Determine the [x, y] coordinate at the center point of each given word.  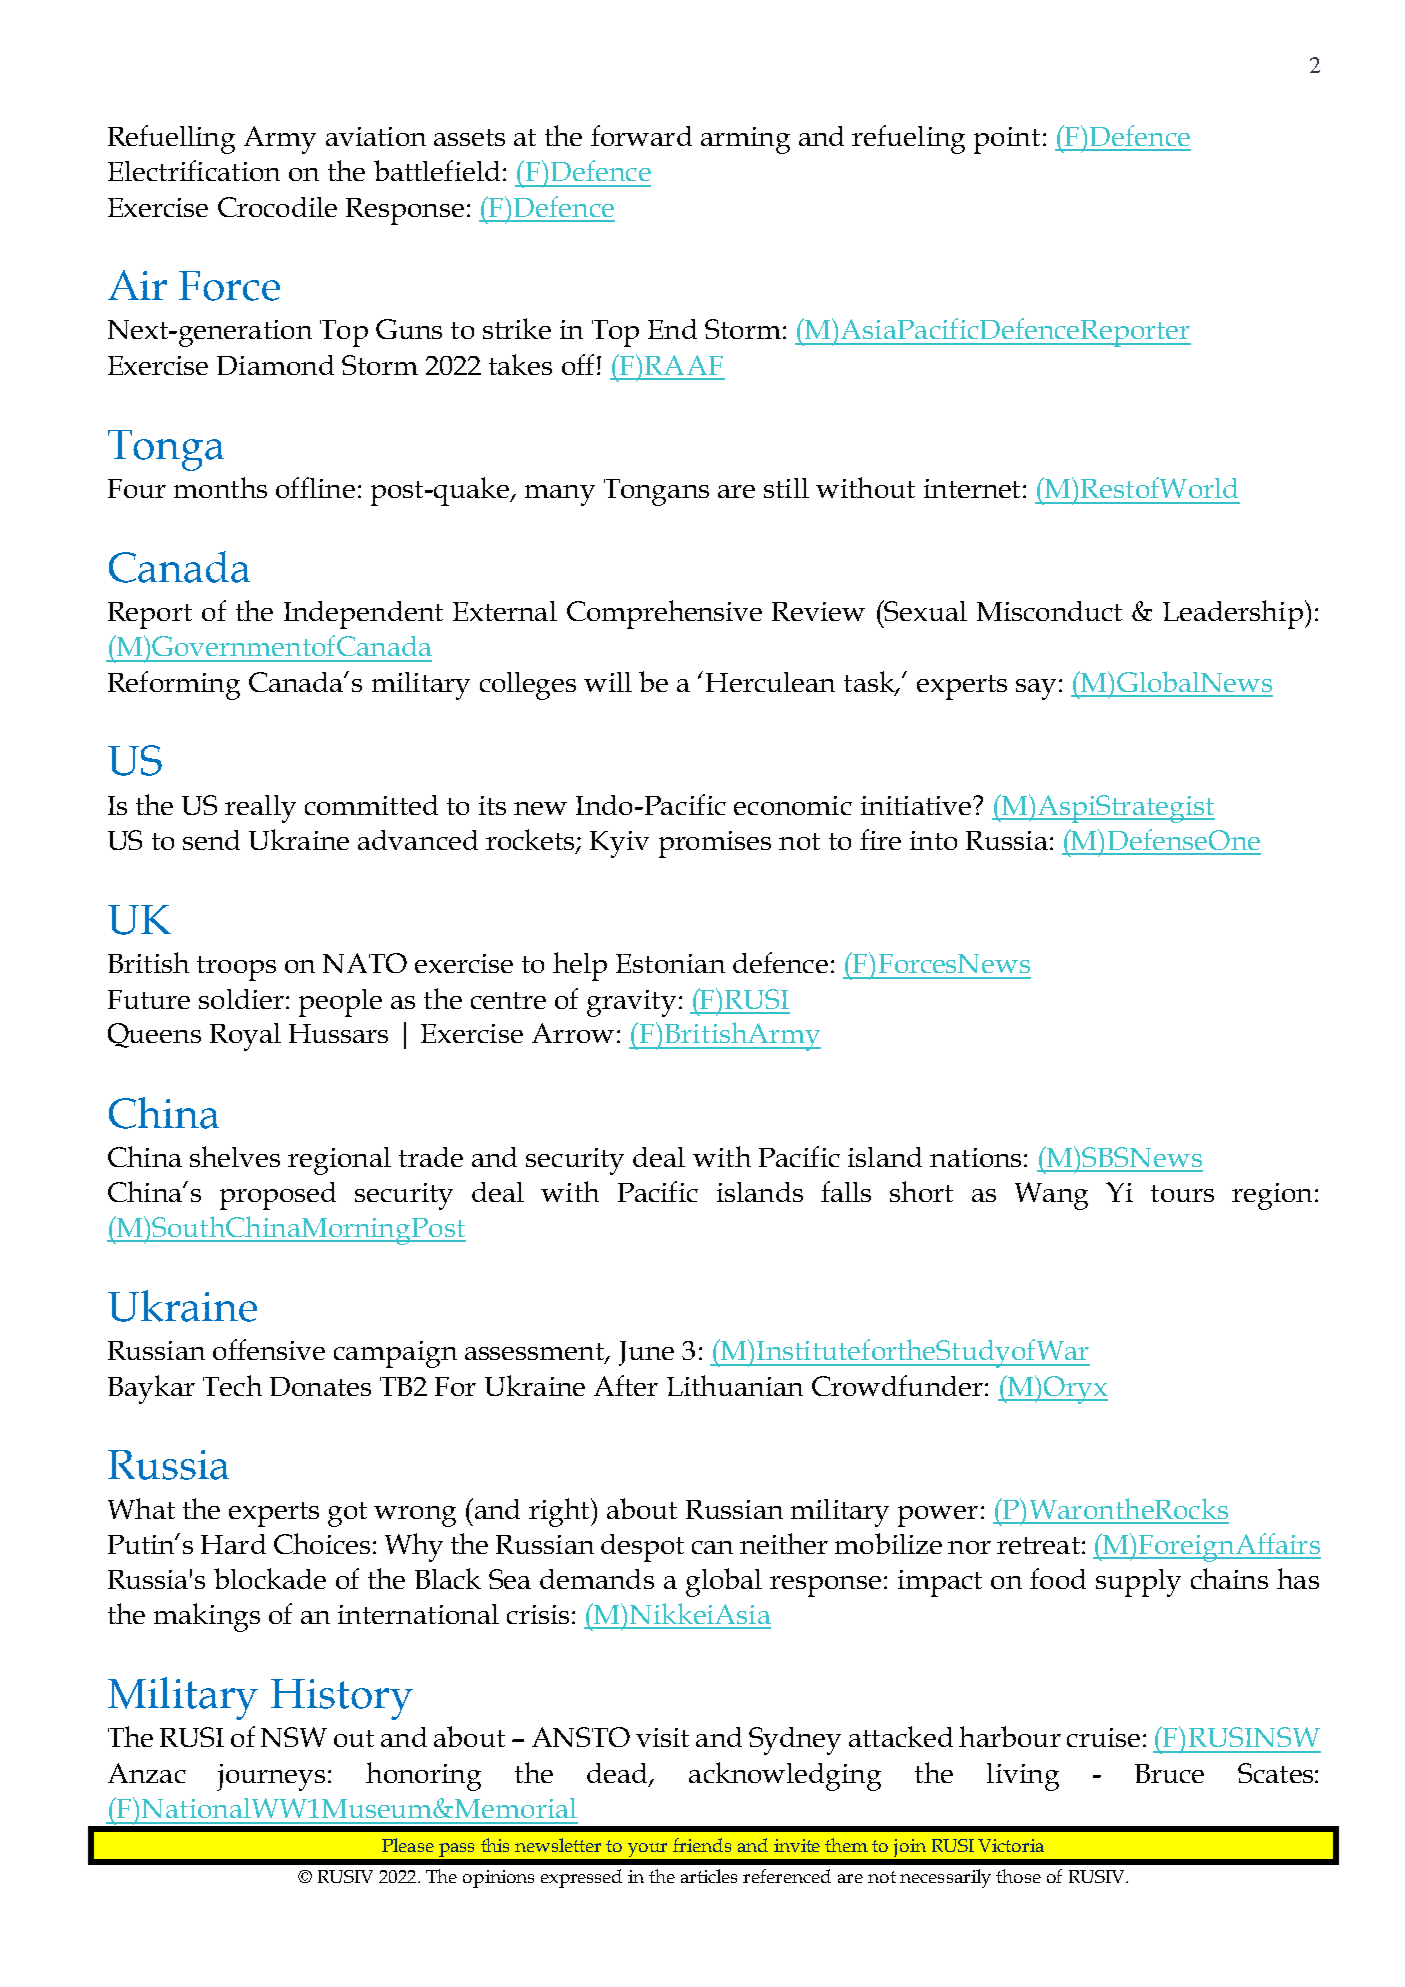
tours [1182, 1193]
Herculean [770, 682]
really [260, 809]
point [1007, 140]
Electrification [194, 170]
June [646, 1353]
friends [702, 1845]
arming [745, 140]
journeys [271, 1777]
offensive [269, 1349]
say [1036, 689]
